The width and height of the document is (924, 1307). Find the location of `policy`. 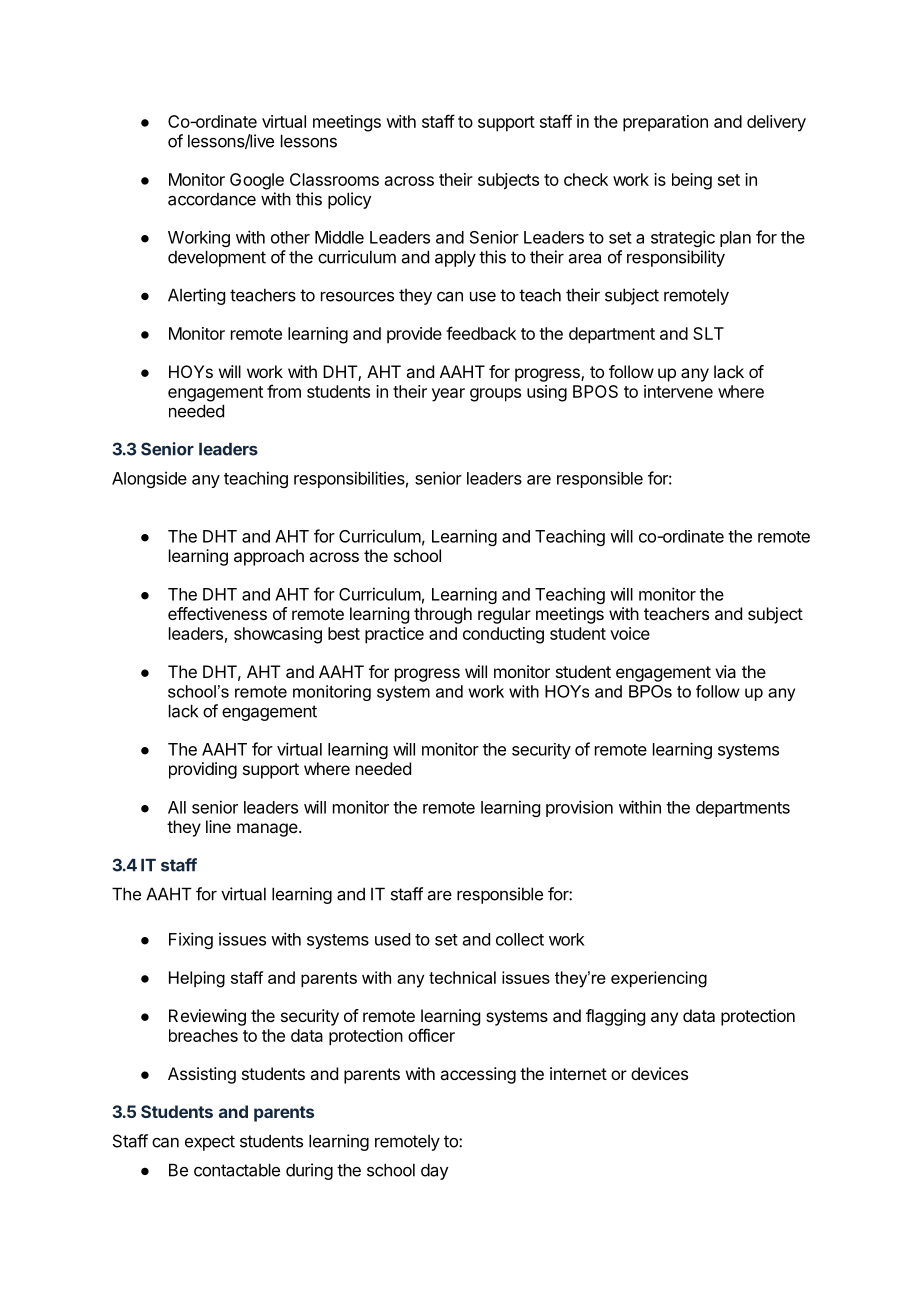

policy is located at coordinates (349, 200).
